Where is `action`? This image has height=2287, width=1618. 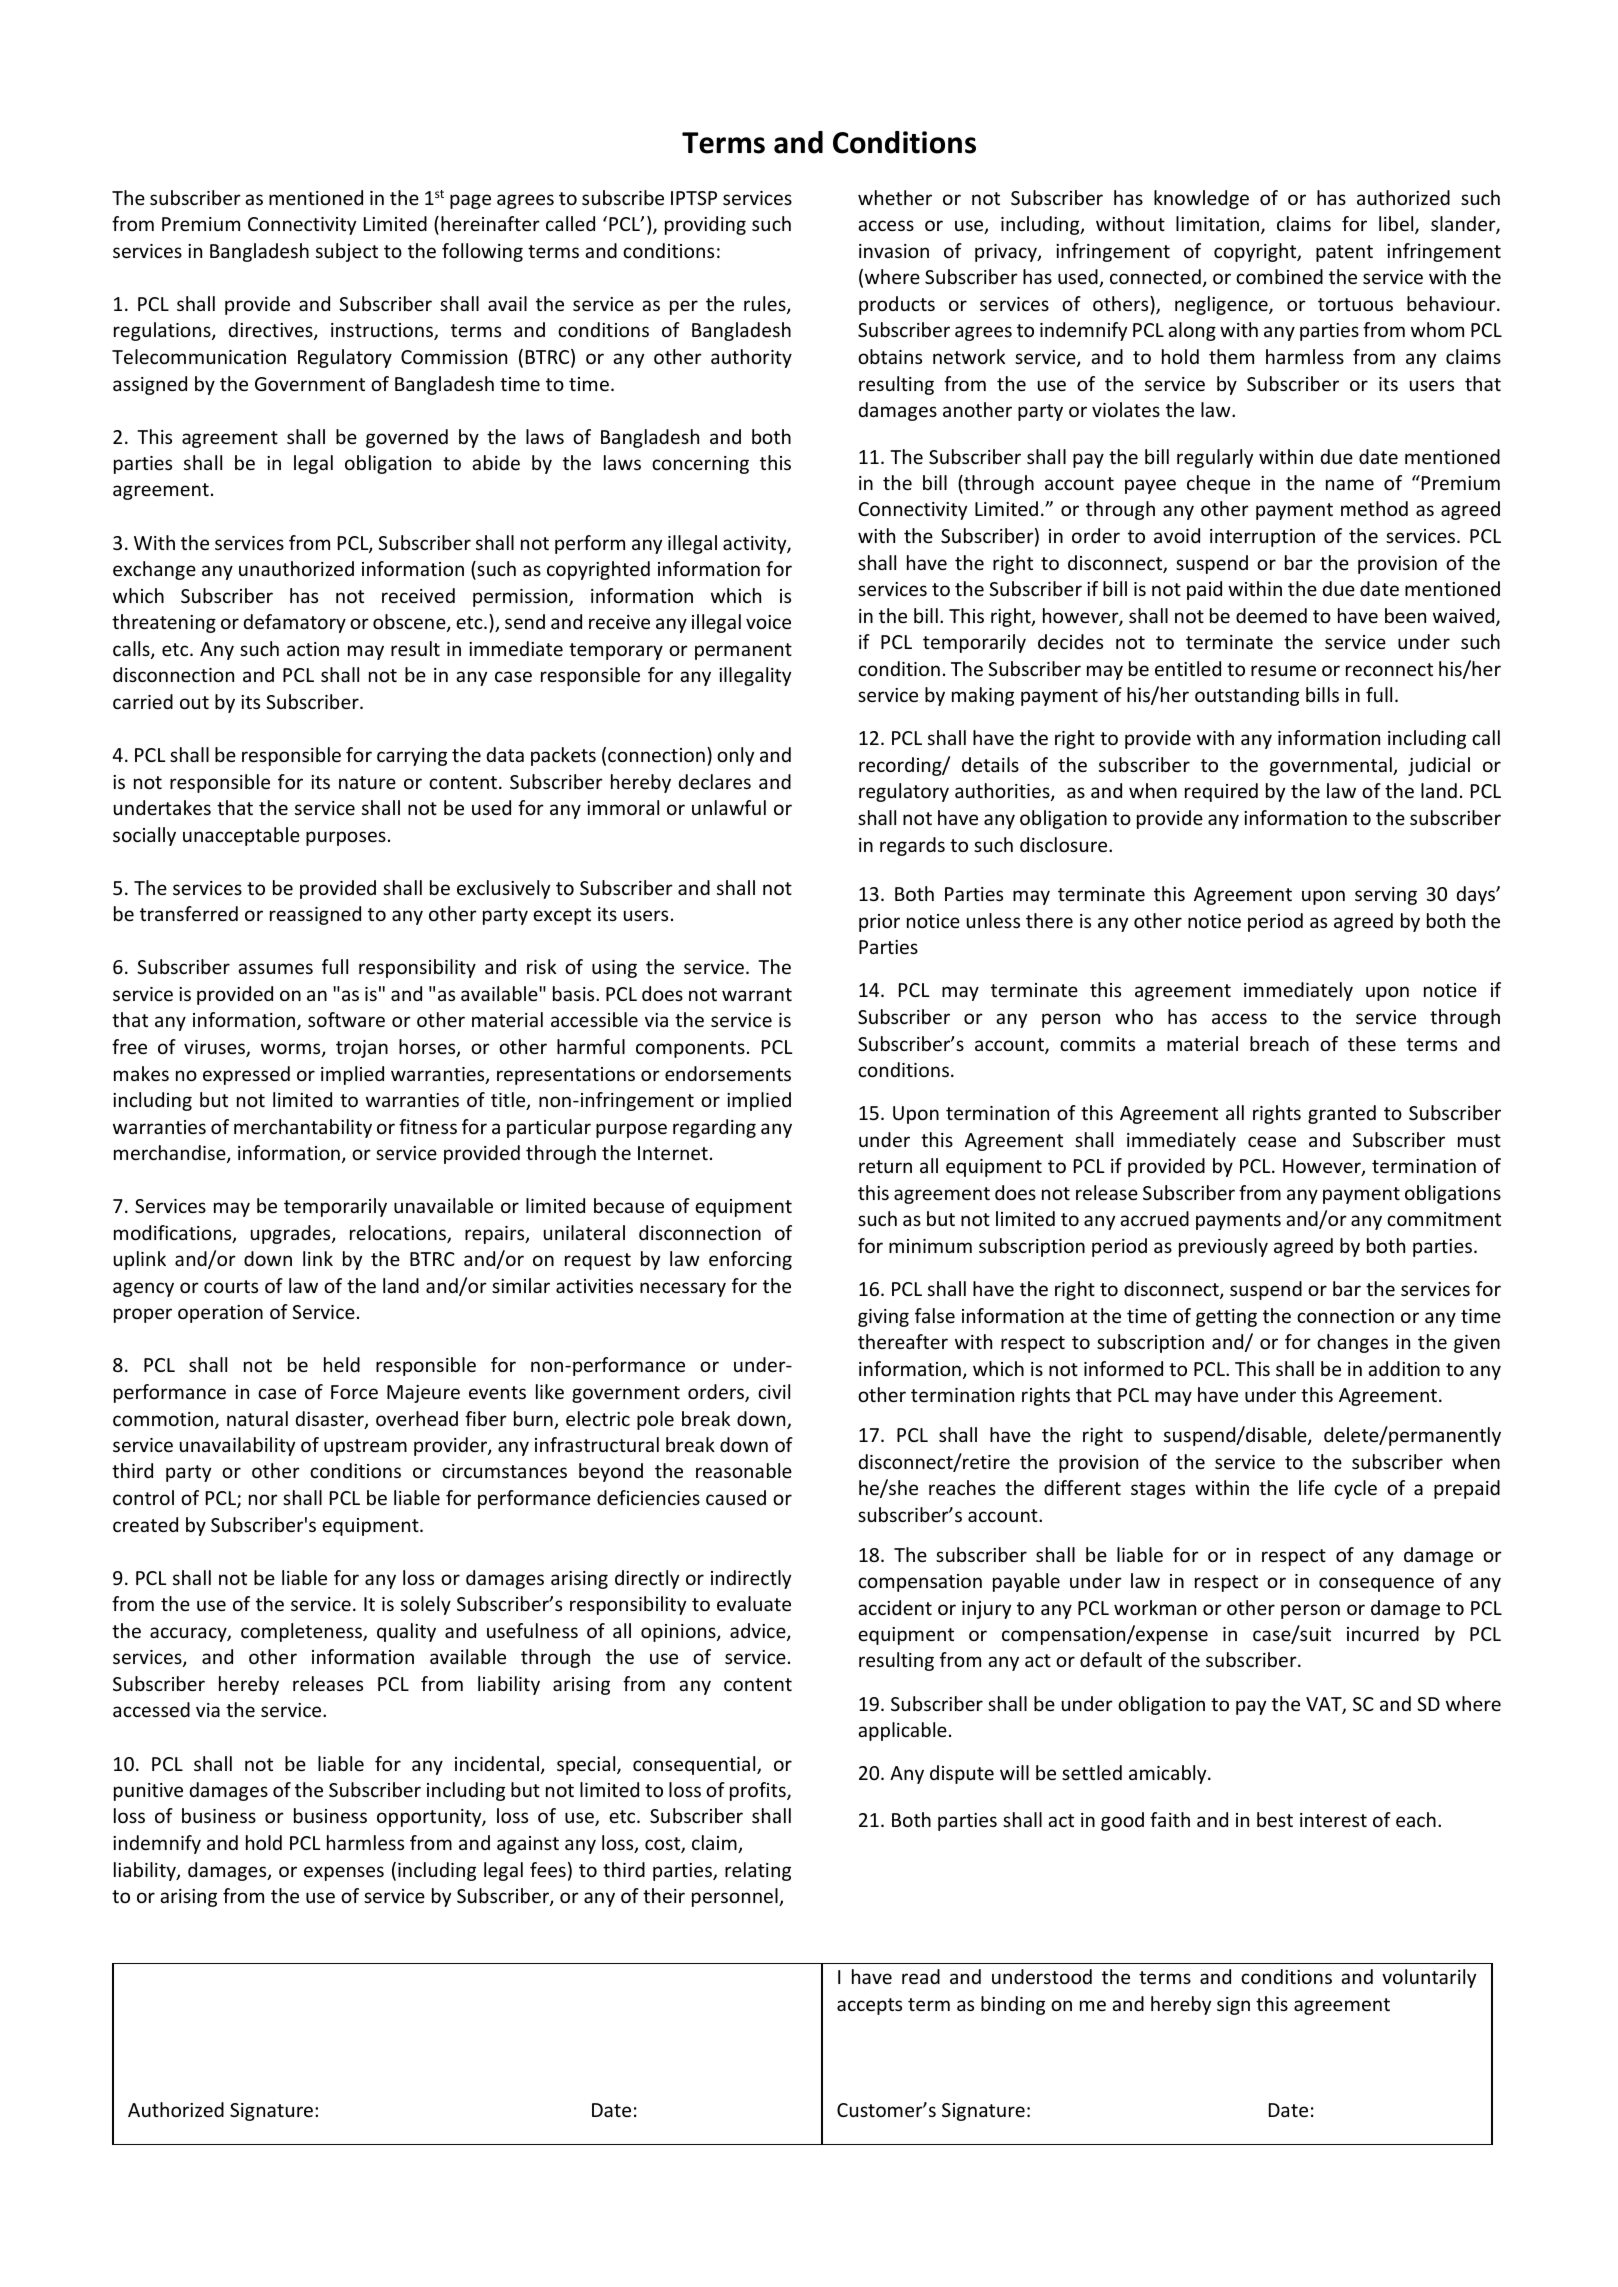 action is located at coordinates (313, 649).
